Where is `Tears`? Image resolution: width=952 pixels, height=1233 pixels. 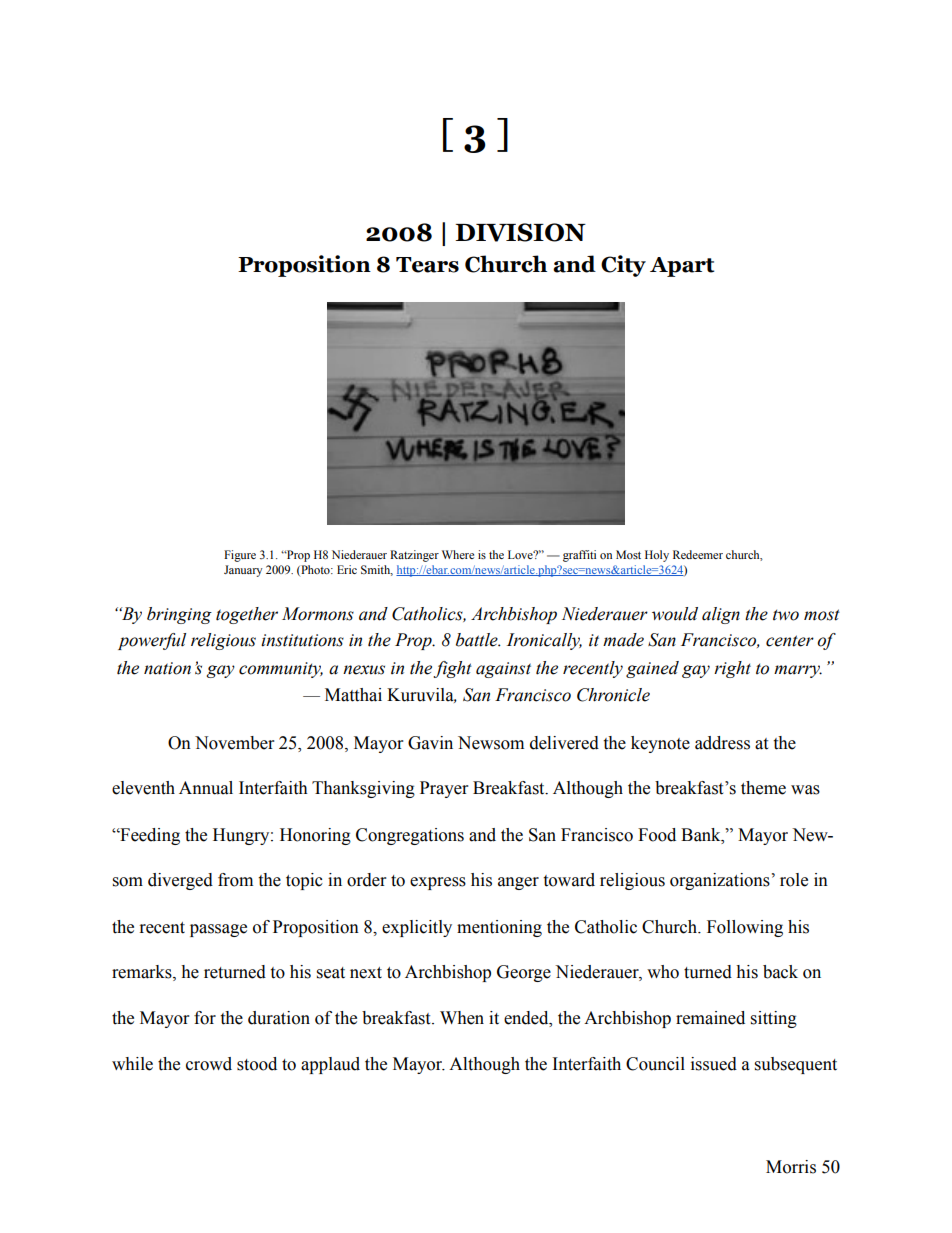
Tears is located at coordinates (427, 265).
